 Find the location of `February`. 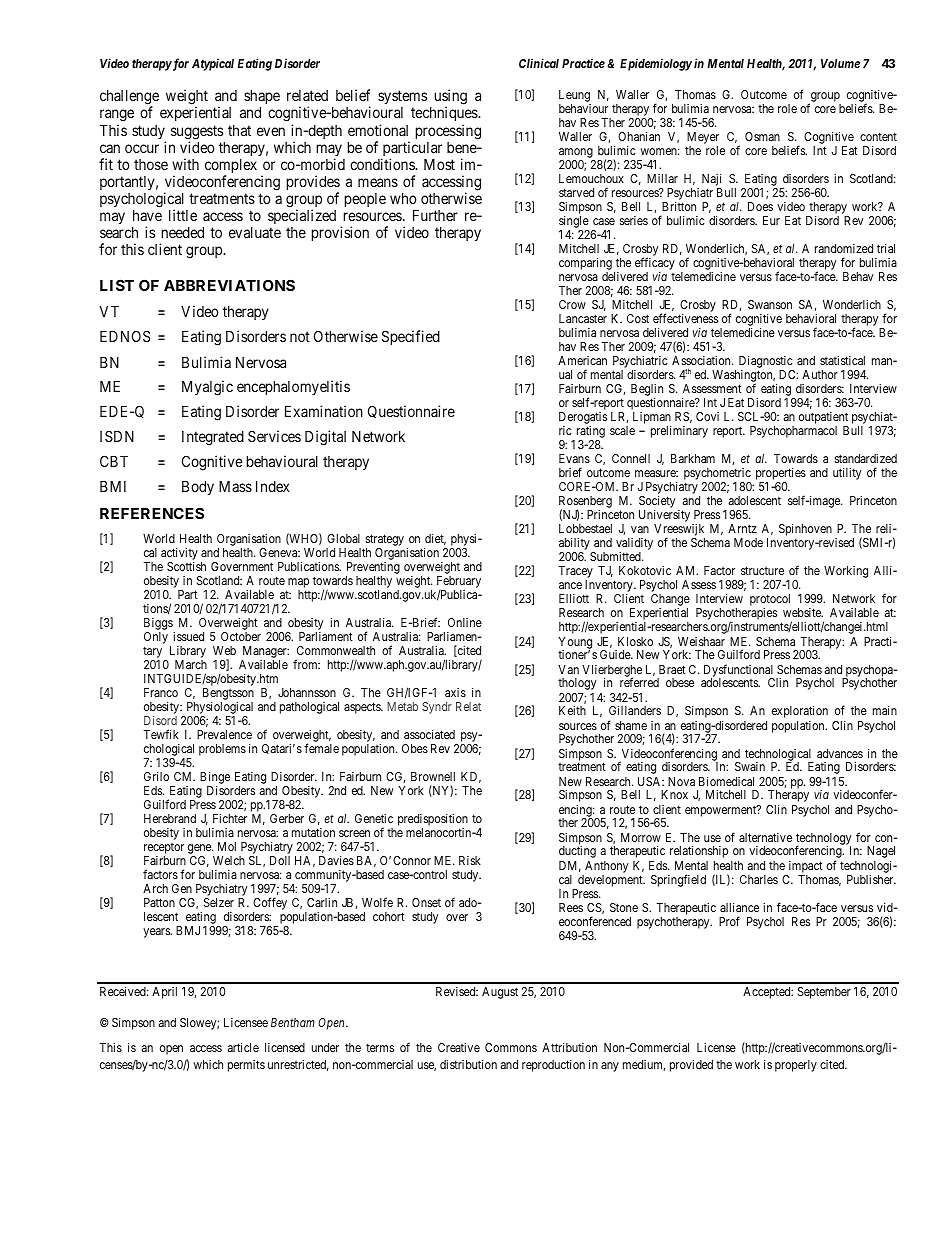

February is located at coordinates (459, 582).
